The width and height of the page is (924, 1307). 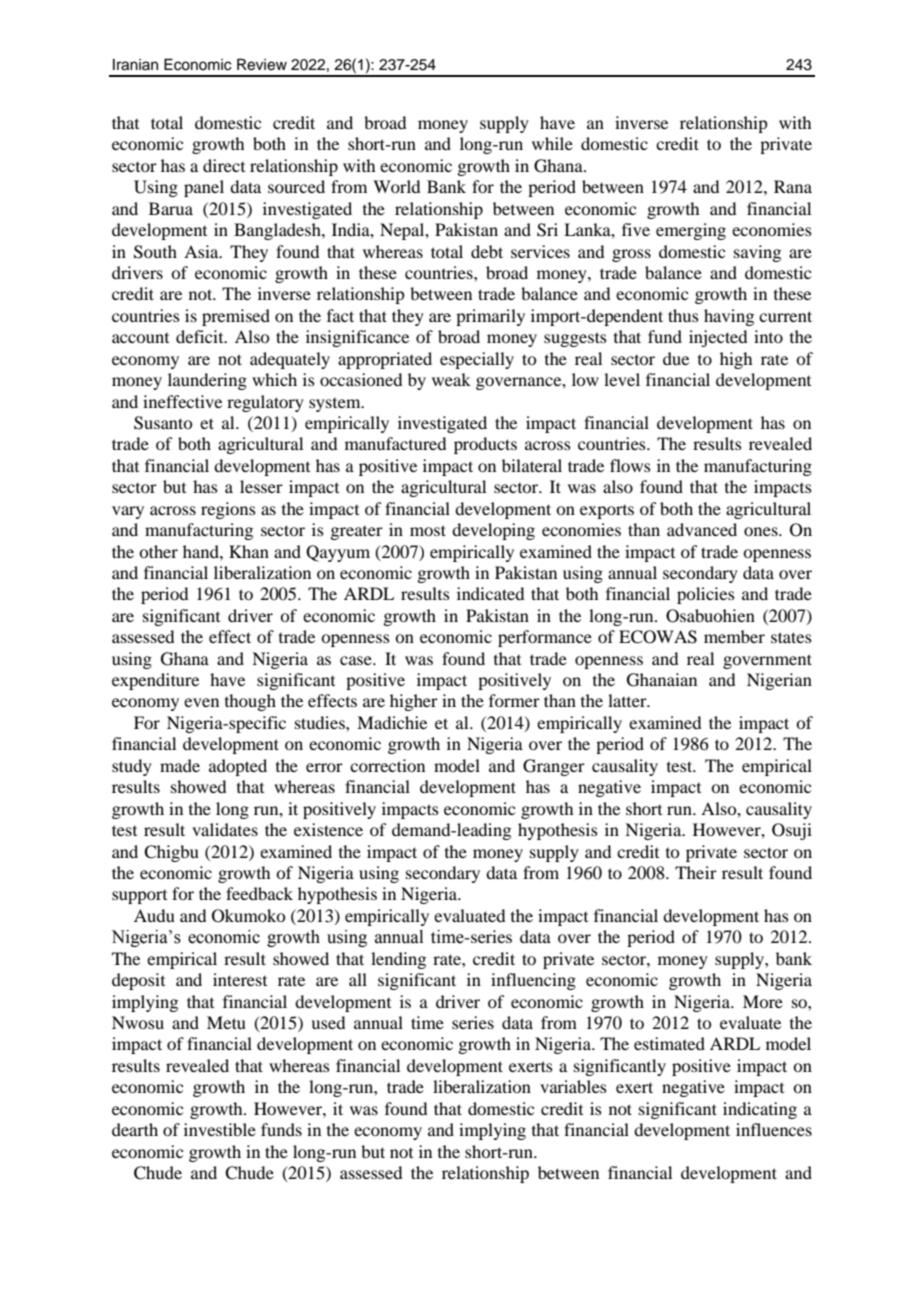 I want to click on dearth, so click(x=135, y=1129).
